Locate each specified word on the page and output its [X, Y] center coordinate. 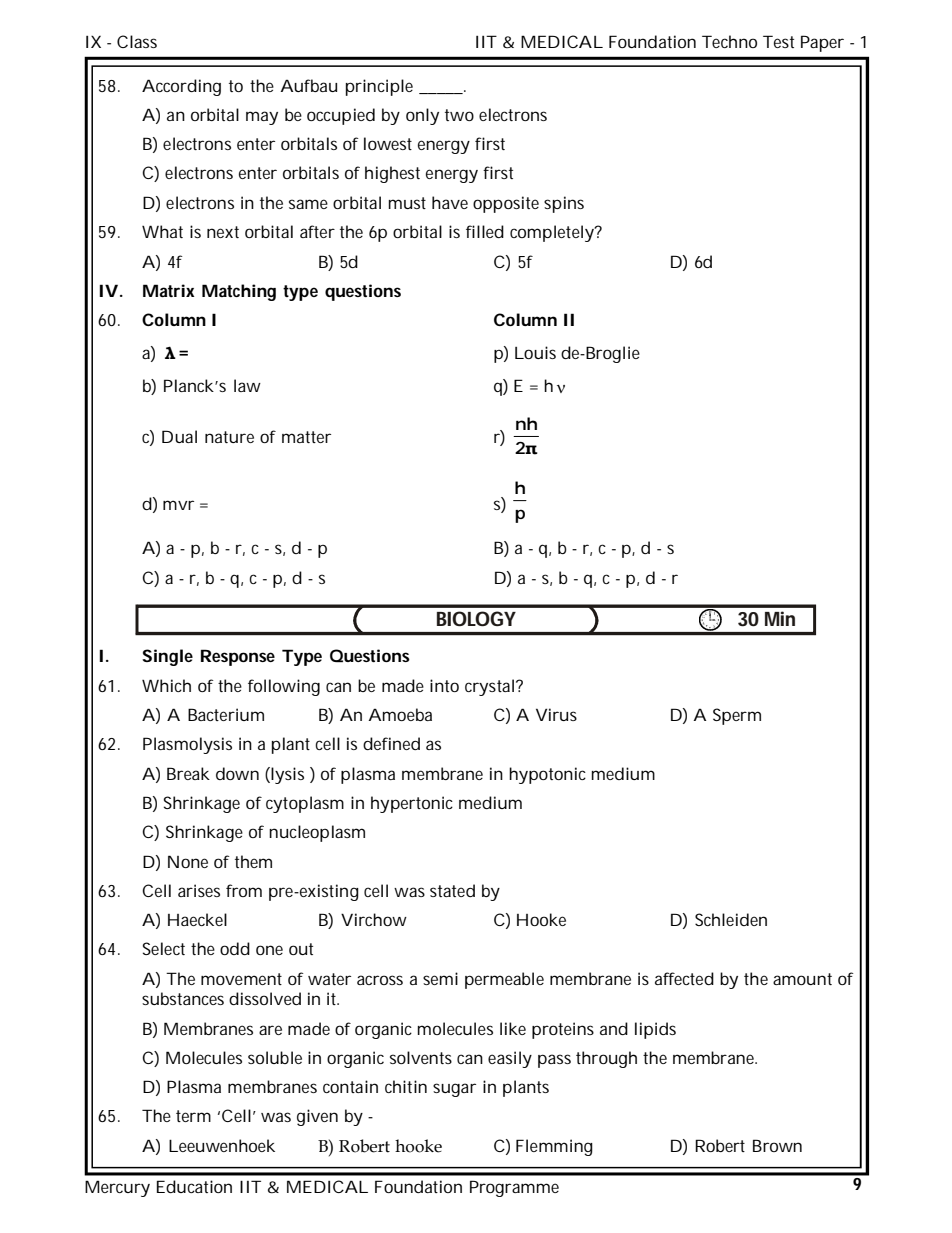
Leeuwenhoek [222, 1145]
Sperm [737, 716]
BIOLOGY [476, 618]
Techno [729, 41]
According [181, 87]
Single [167, 657]
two [459, 115]
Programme [514, 1188]
